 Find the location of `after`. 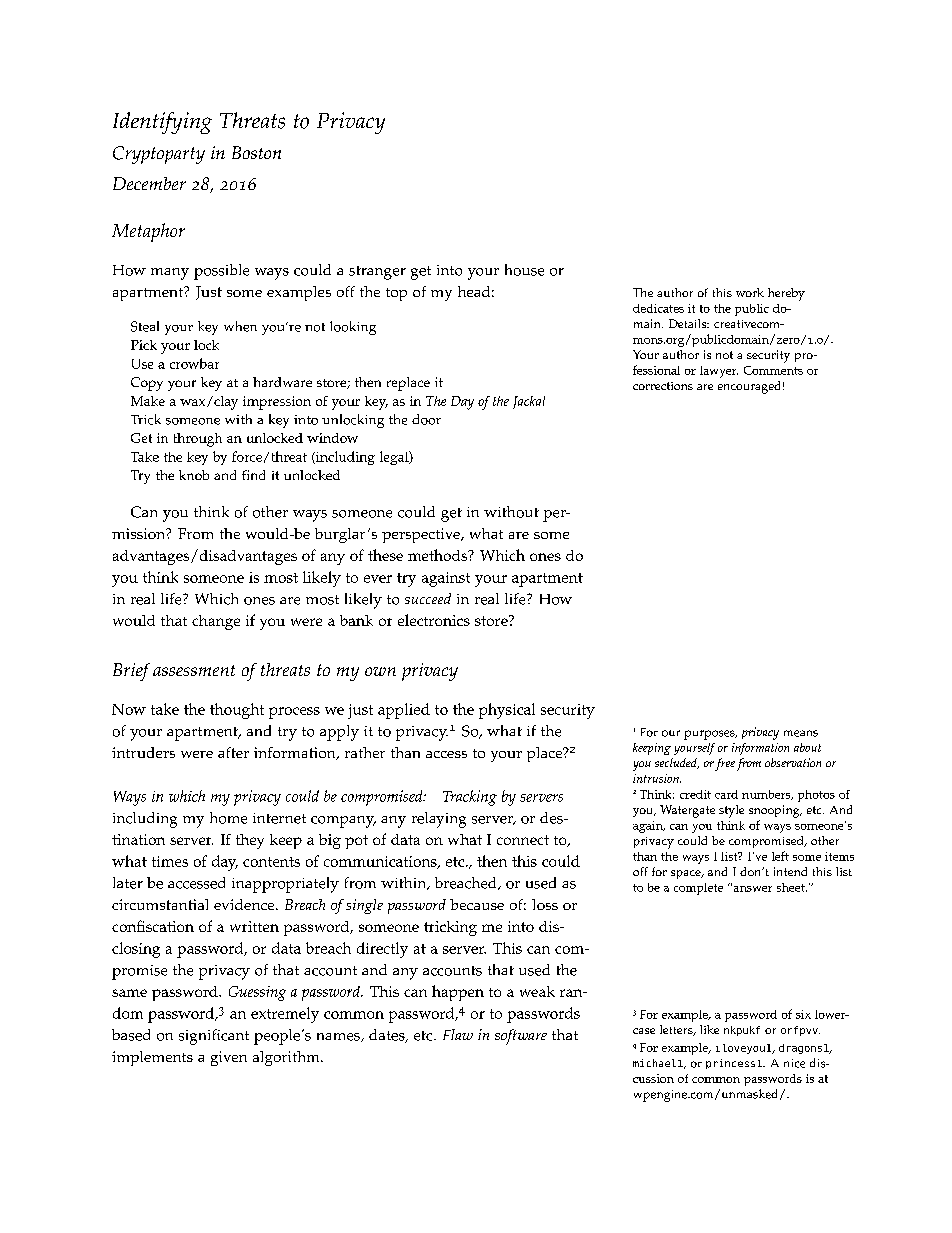

after is located at coordinates (233, 752).
